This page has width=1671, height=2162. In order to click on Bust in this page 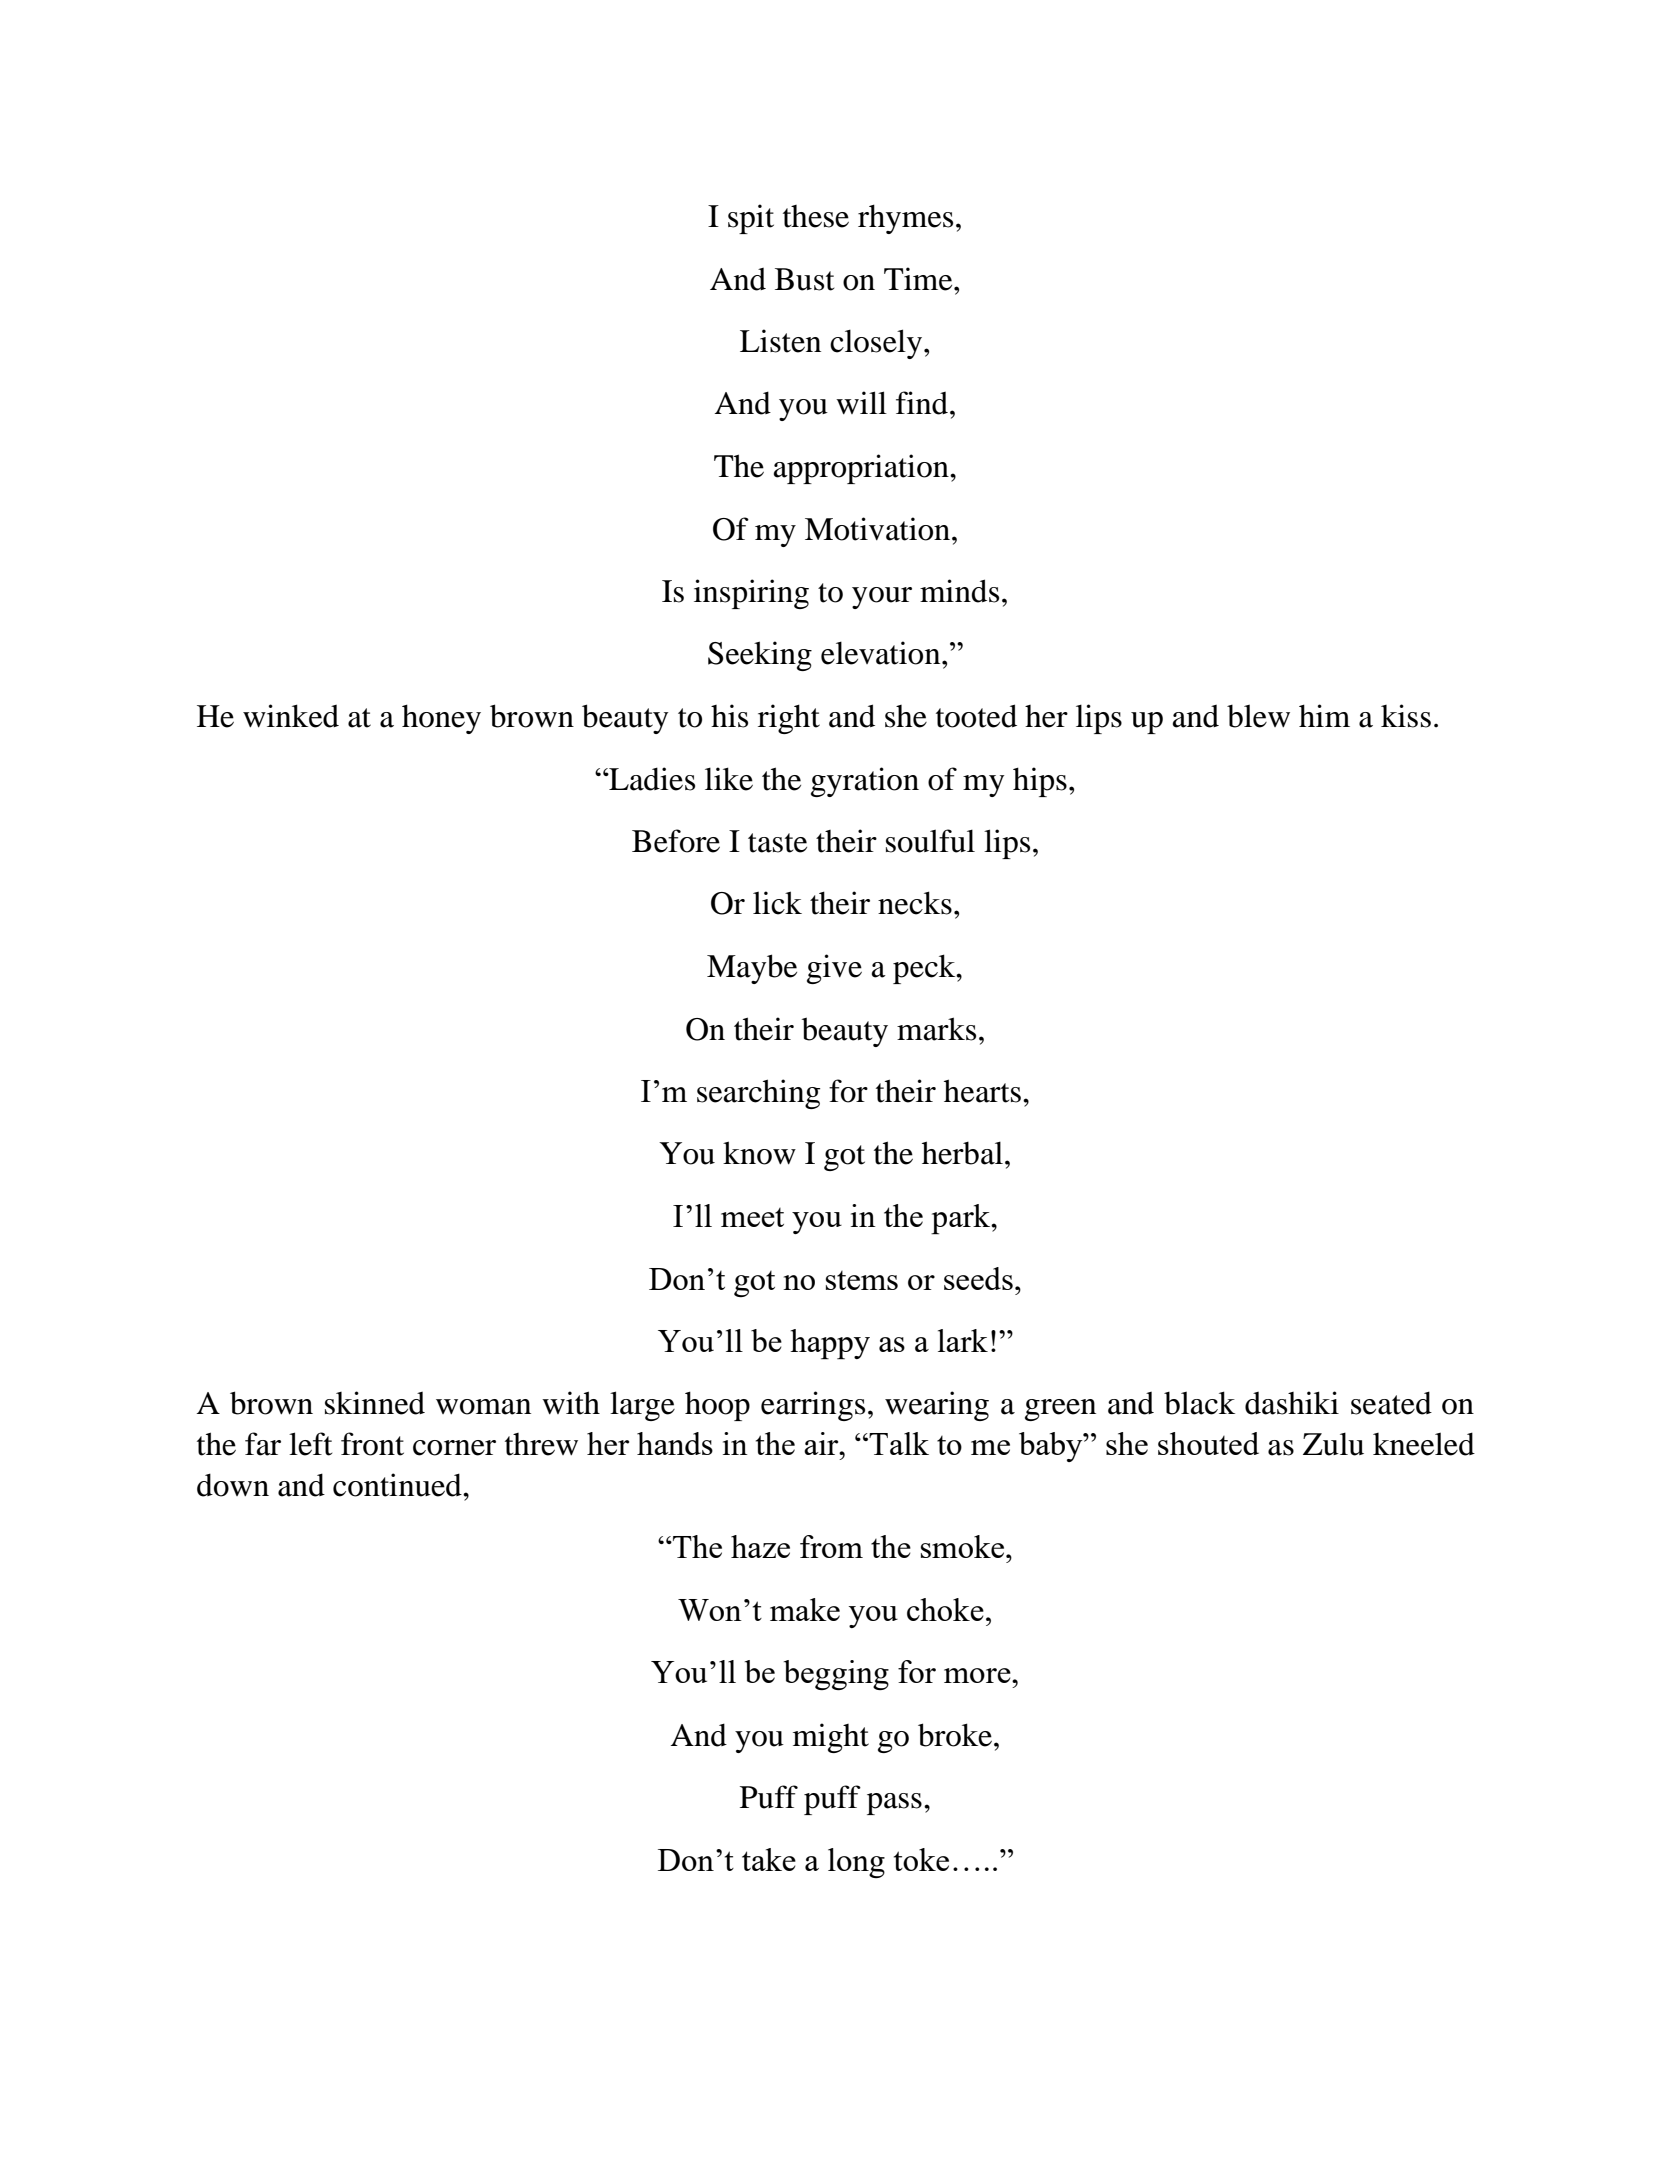, I will do `click(804, 279)`.
